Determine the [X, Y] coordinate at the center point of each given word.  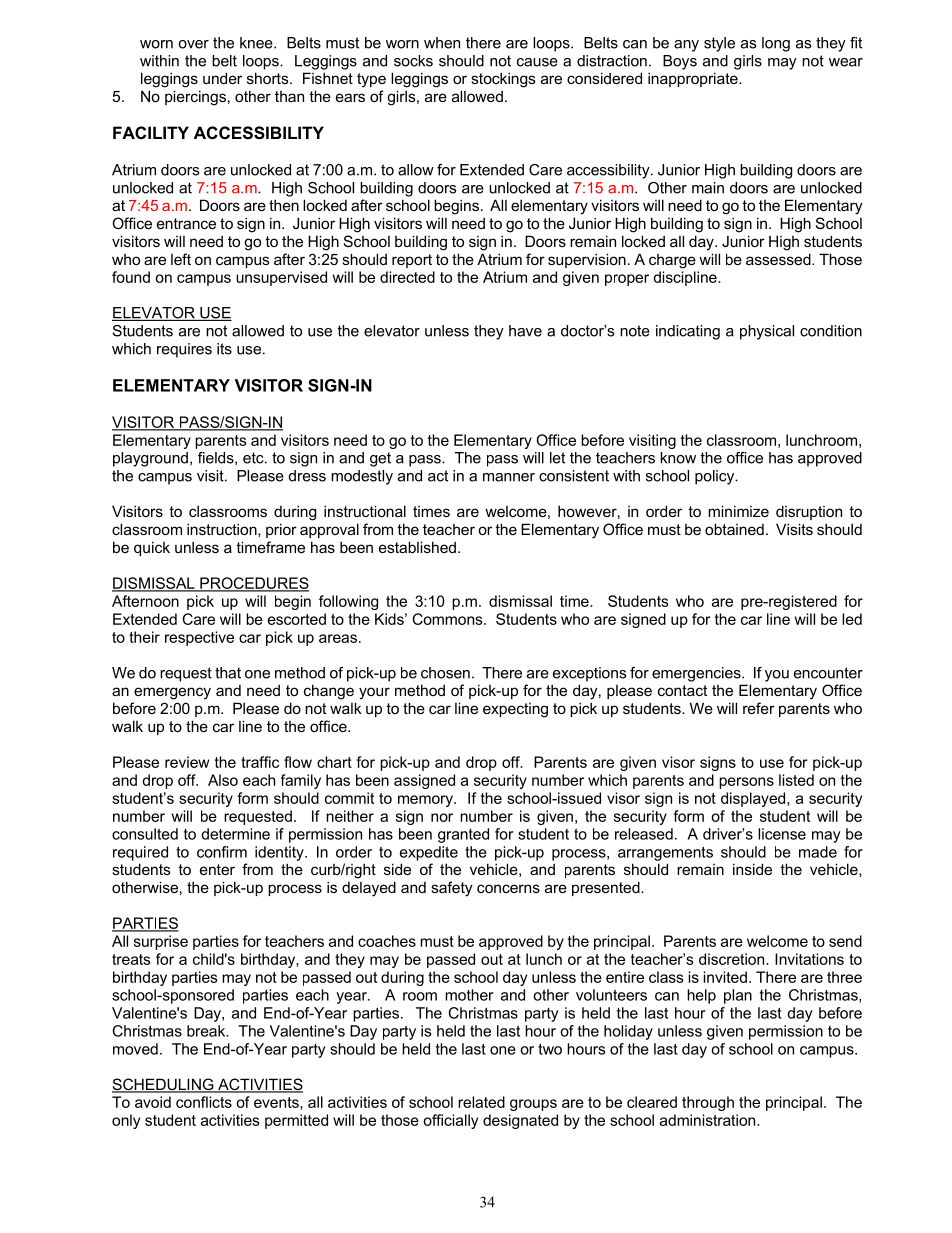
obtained [734, 529]
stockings [503, 80]
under [222, 78]
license [782, 834]
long [776, 44]
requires [184, 350]
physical [767, 332]
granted [463, 835]
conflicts [204, 1102]
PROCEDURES [253, 584]
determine [235, 834]
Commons [449, 619]
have [525, 331]
